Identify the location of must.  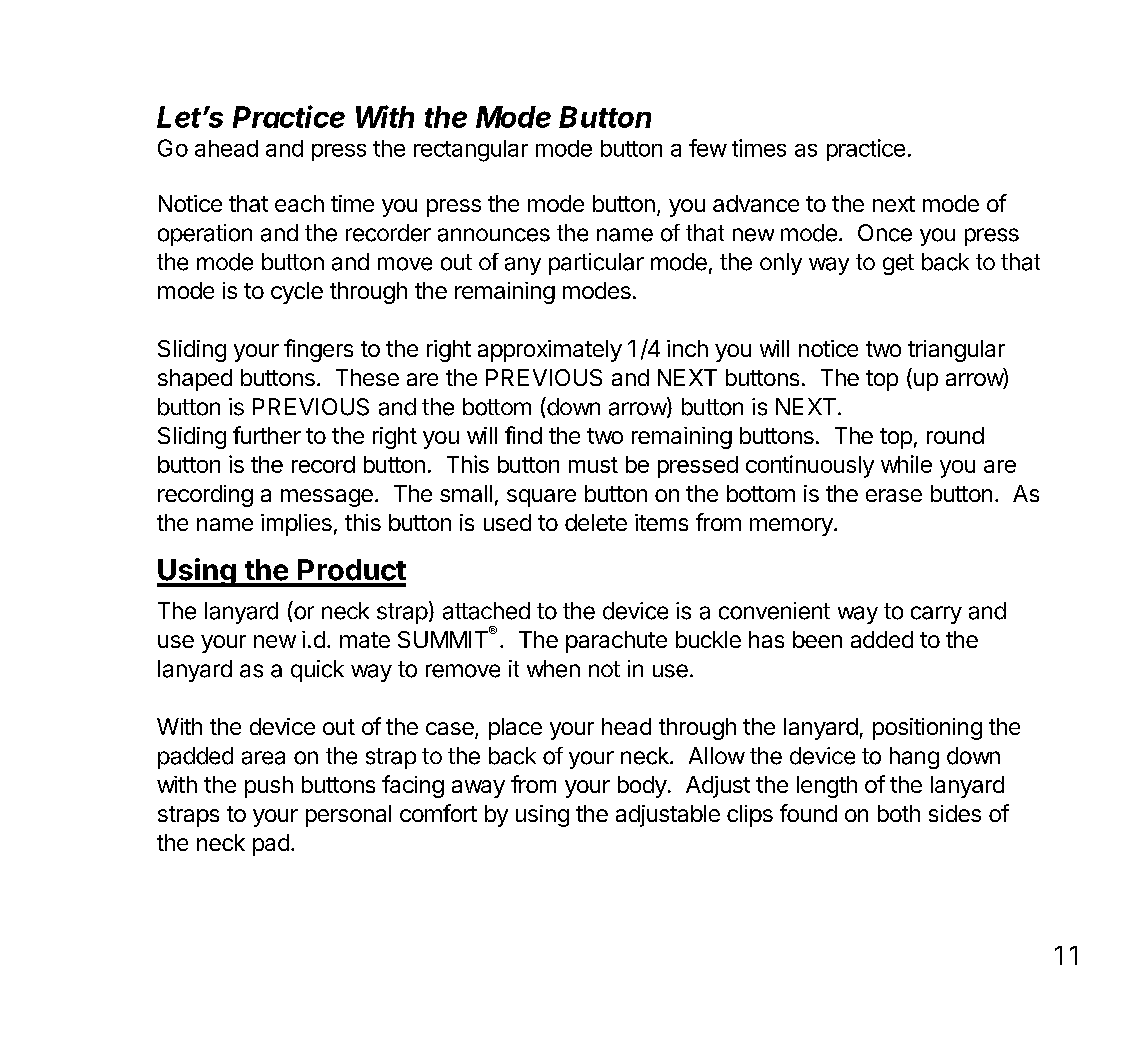
(593, 465).
